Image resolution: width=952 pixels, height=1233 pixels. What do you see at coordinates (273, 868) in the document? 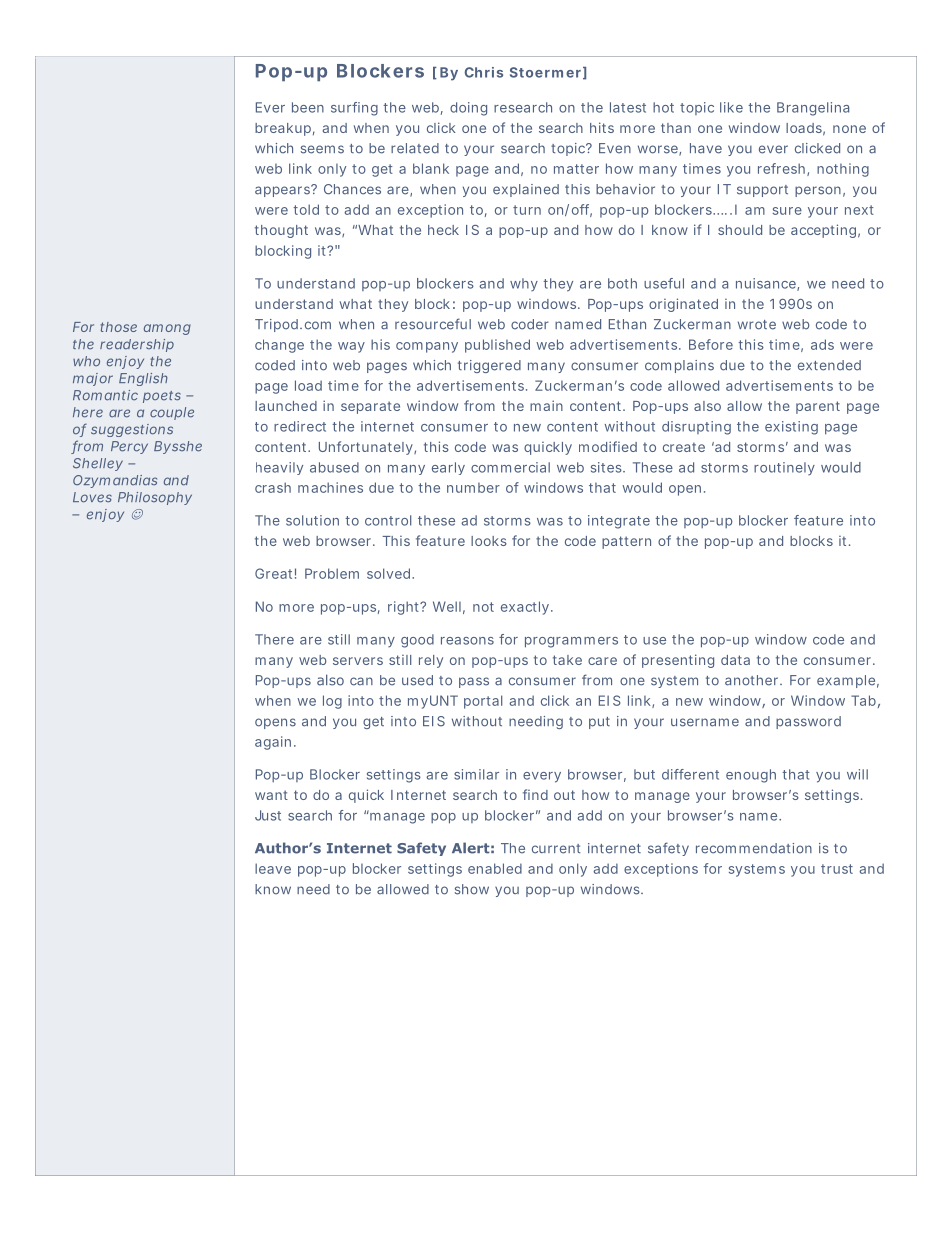
I see `leave` at bounding box center [273, 868].
